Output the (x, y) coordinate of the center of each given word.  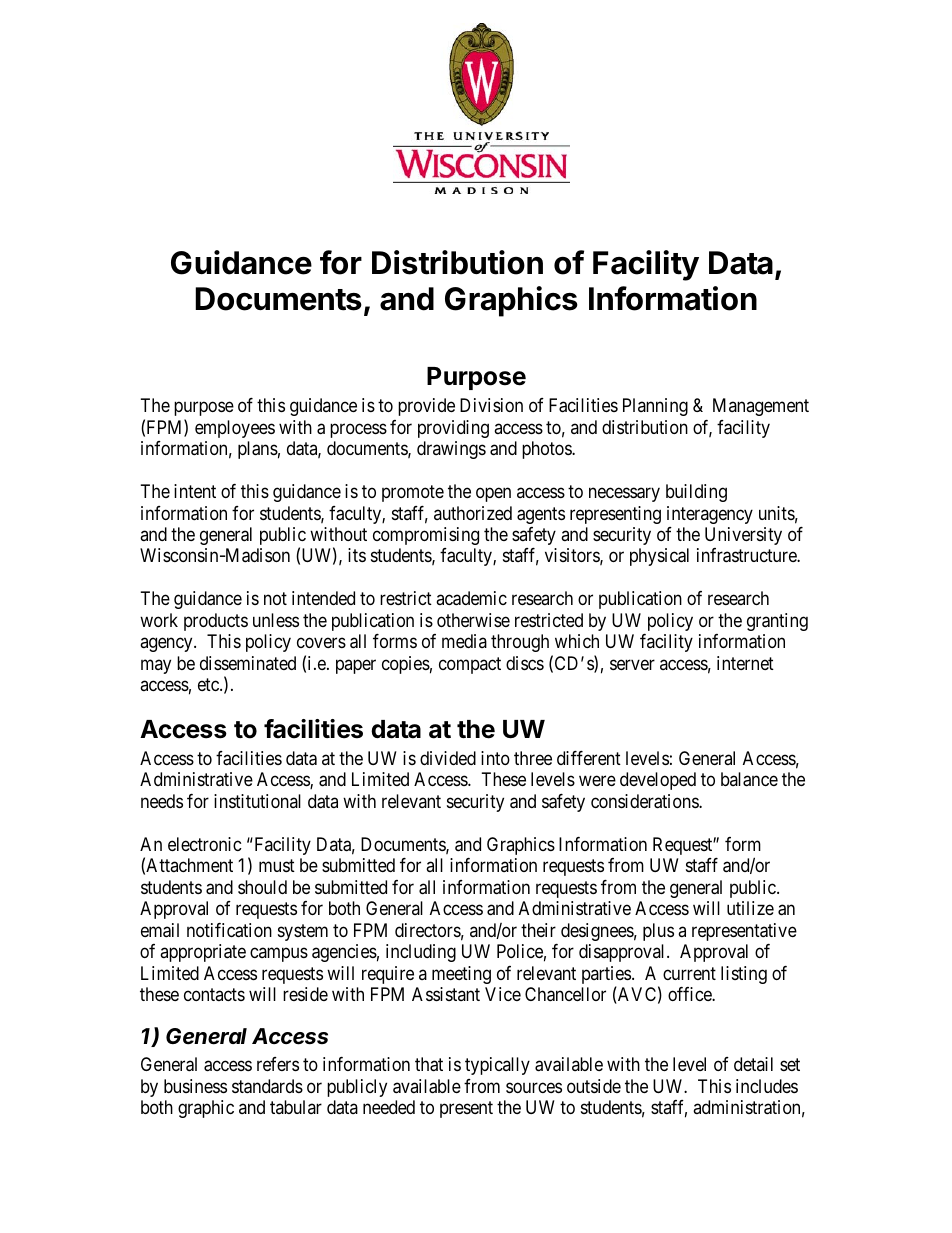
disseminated (248, 663)
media (464, 641)
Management (761, 407)
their (538, 930)
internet (745, 663)
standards (267, 1086)
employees (235, 429)
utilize (750, 908)
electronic (205, 844)
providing (453, 429)
